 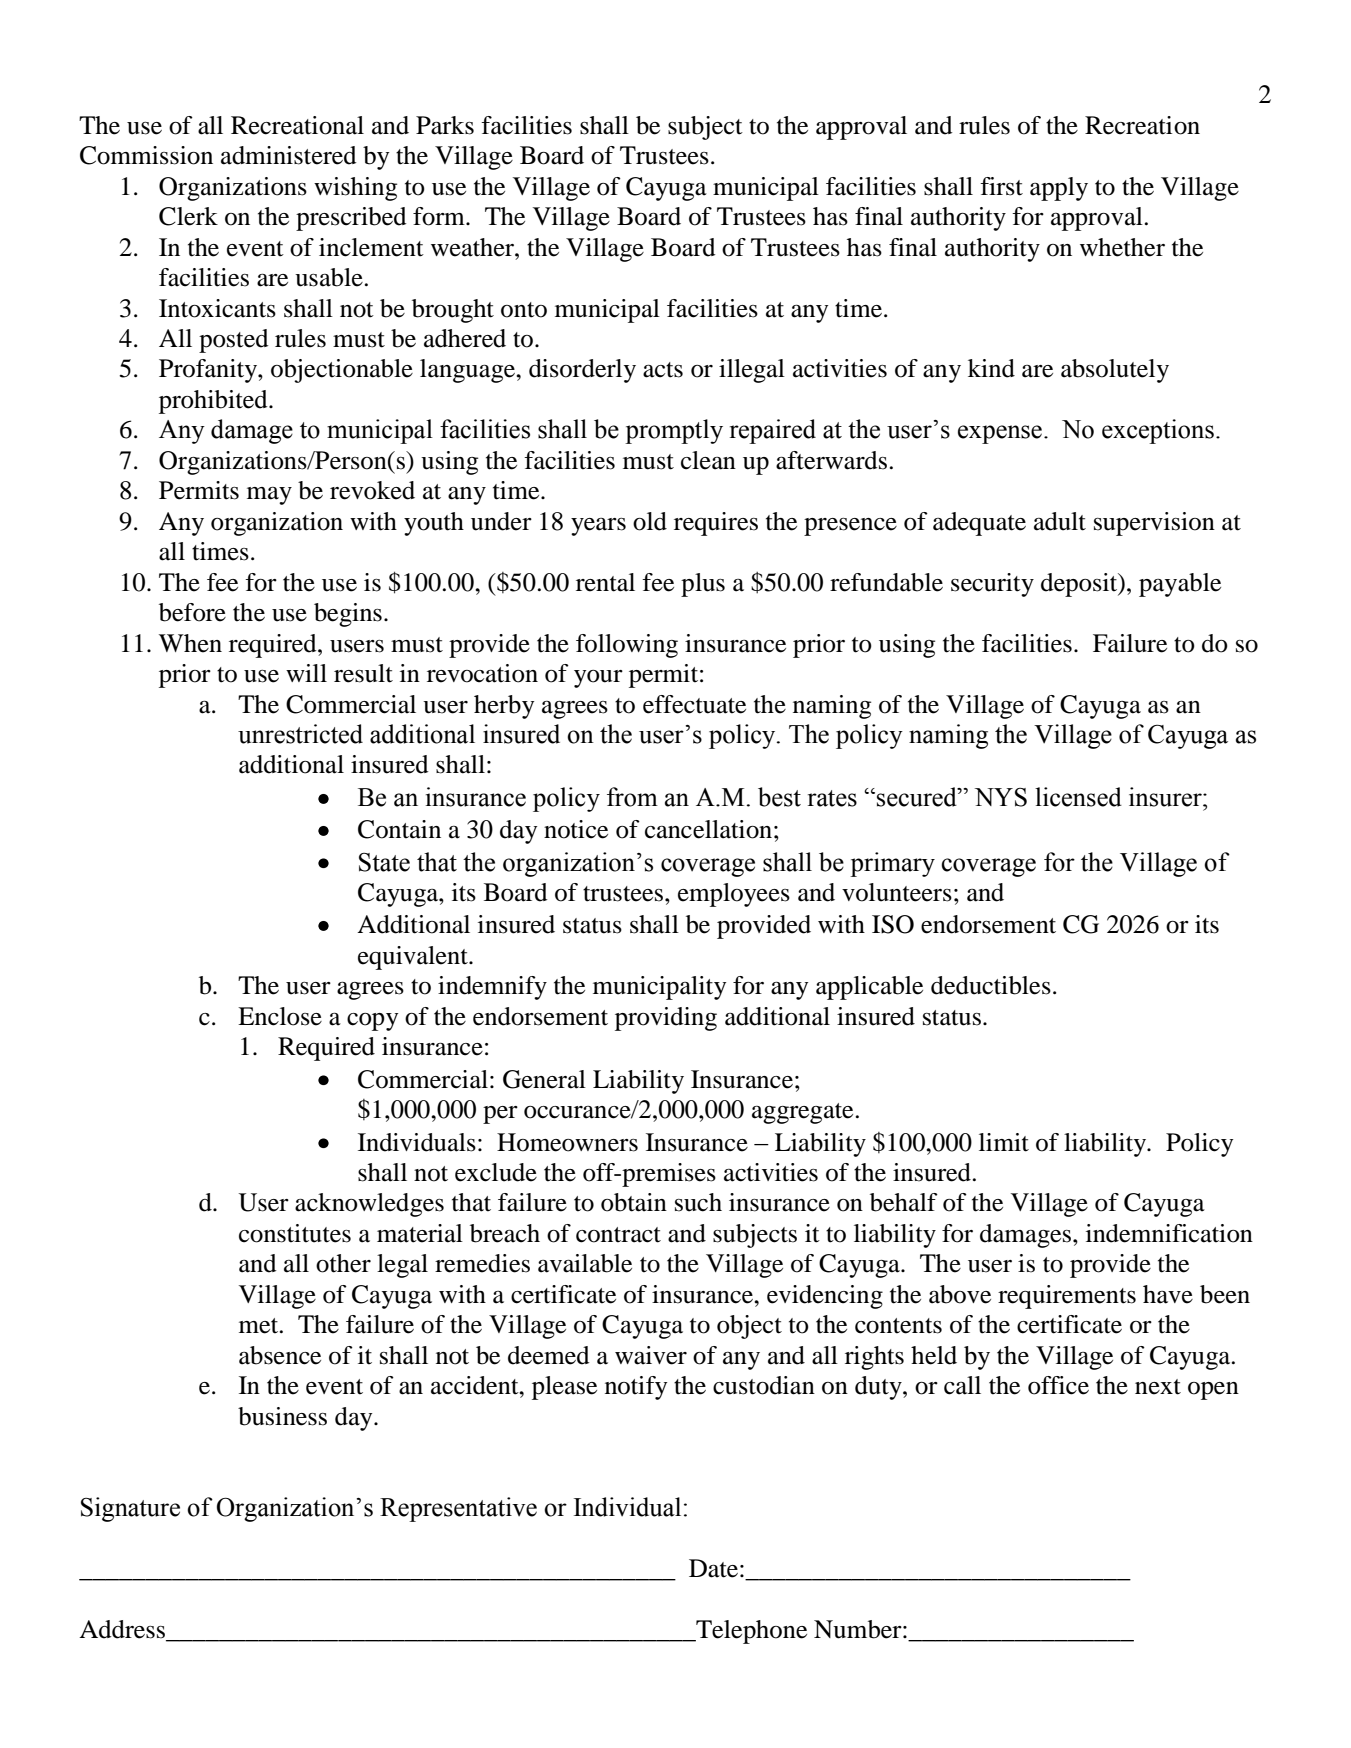 What do you see at coordinates (694, 704) in the screenshot?
I see `effectuate` at bounding box center [694, 704].
